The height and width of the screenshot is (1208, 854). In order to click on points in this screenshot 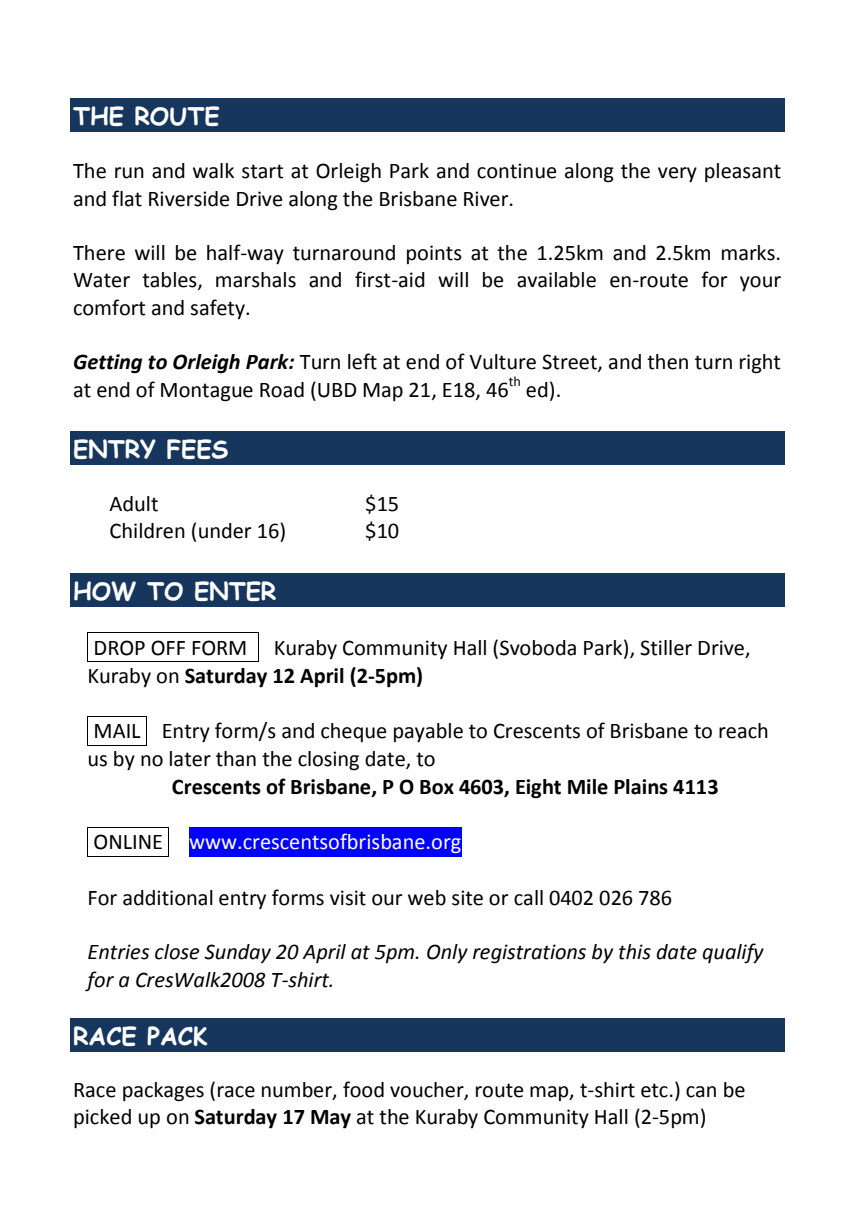, I will do `click(434, 254)`.
